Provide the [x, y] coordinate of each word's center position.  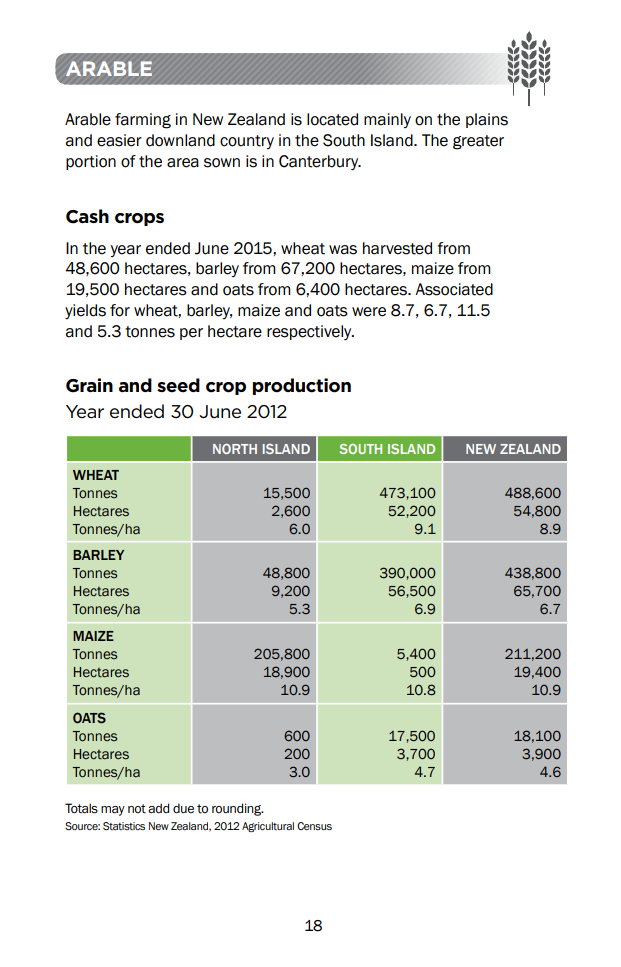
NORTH [235, 449]
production [301, 386]
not [137, 809]
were [369, 312]
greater [478, 142]
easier [119, 140]
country [247, 142]
